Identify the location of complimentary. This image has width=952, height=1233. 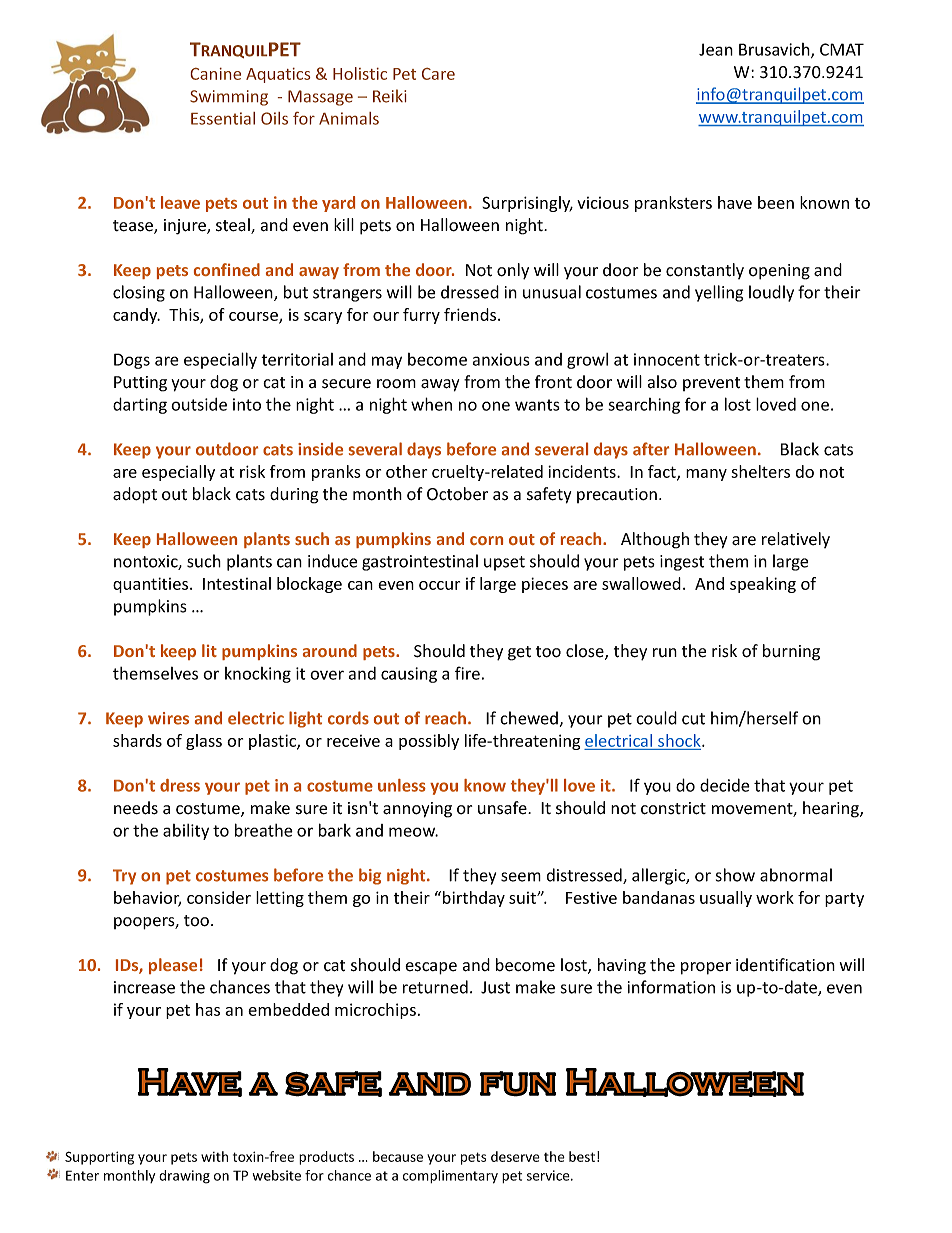
(450, 1177).
